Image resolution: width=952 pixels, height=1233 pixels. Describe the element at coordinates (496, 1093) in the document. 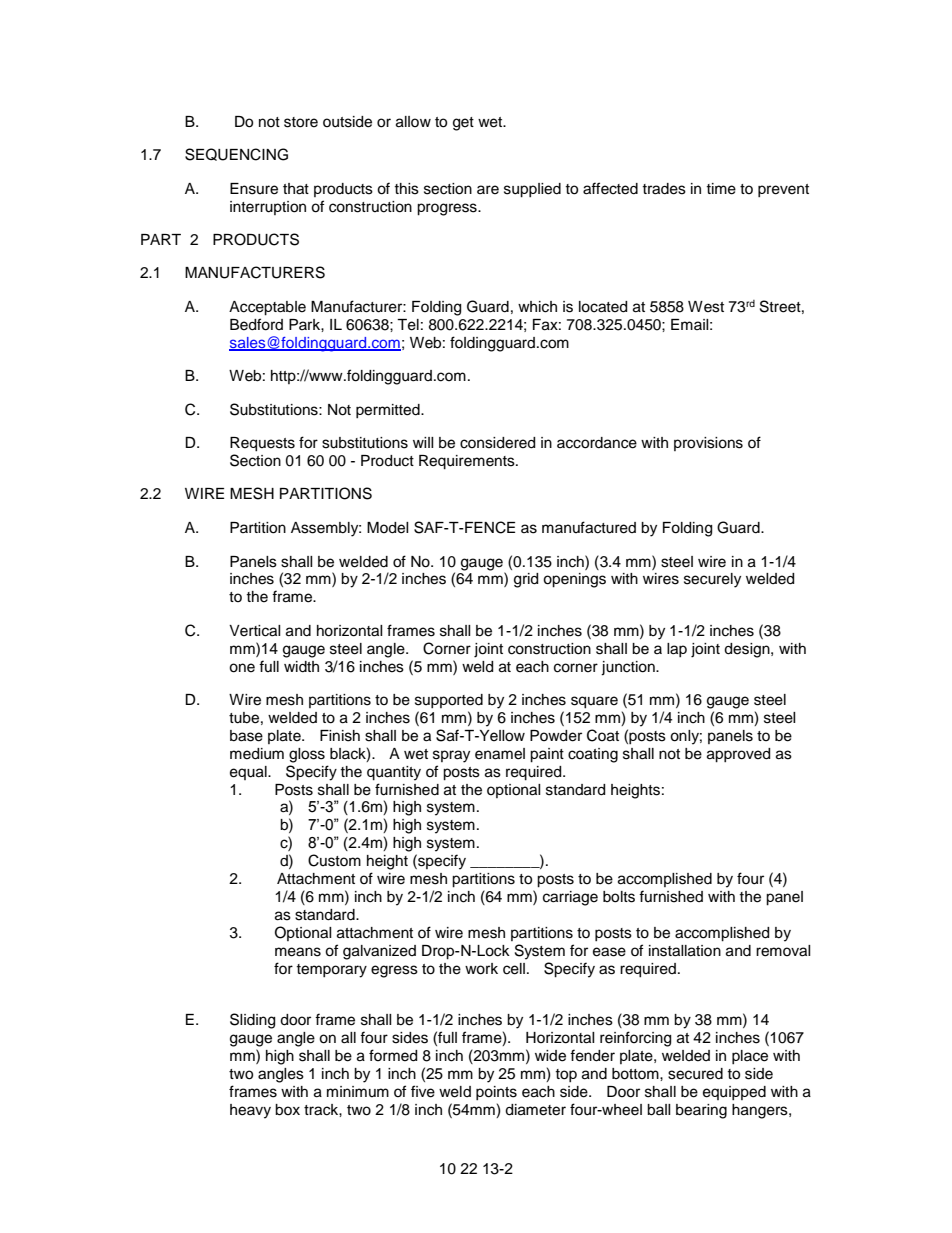

I see `points` at that location.
